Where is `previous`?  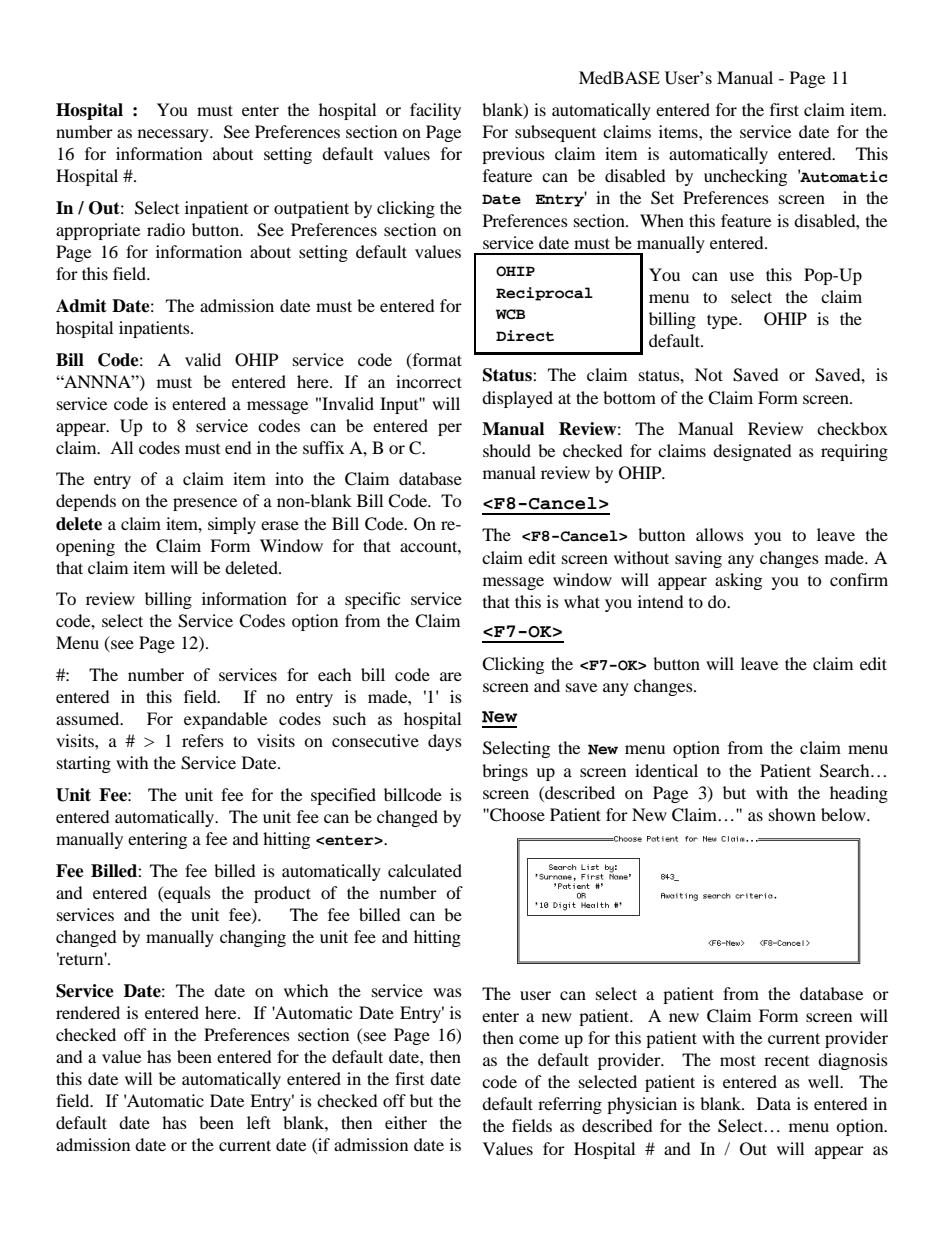 previous is located at coordinates (513, 155).
